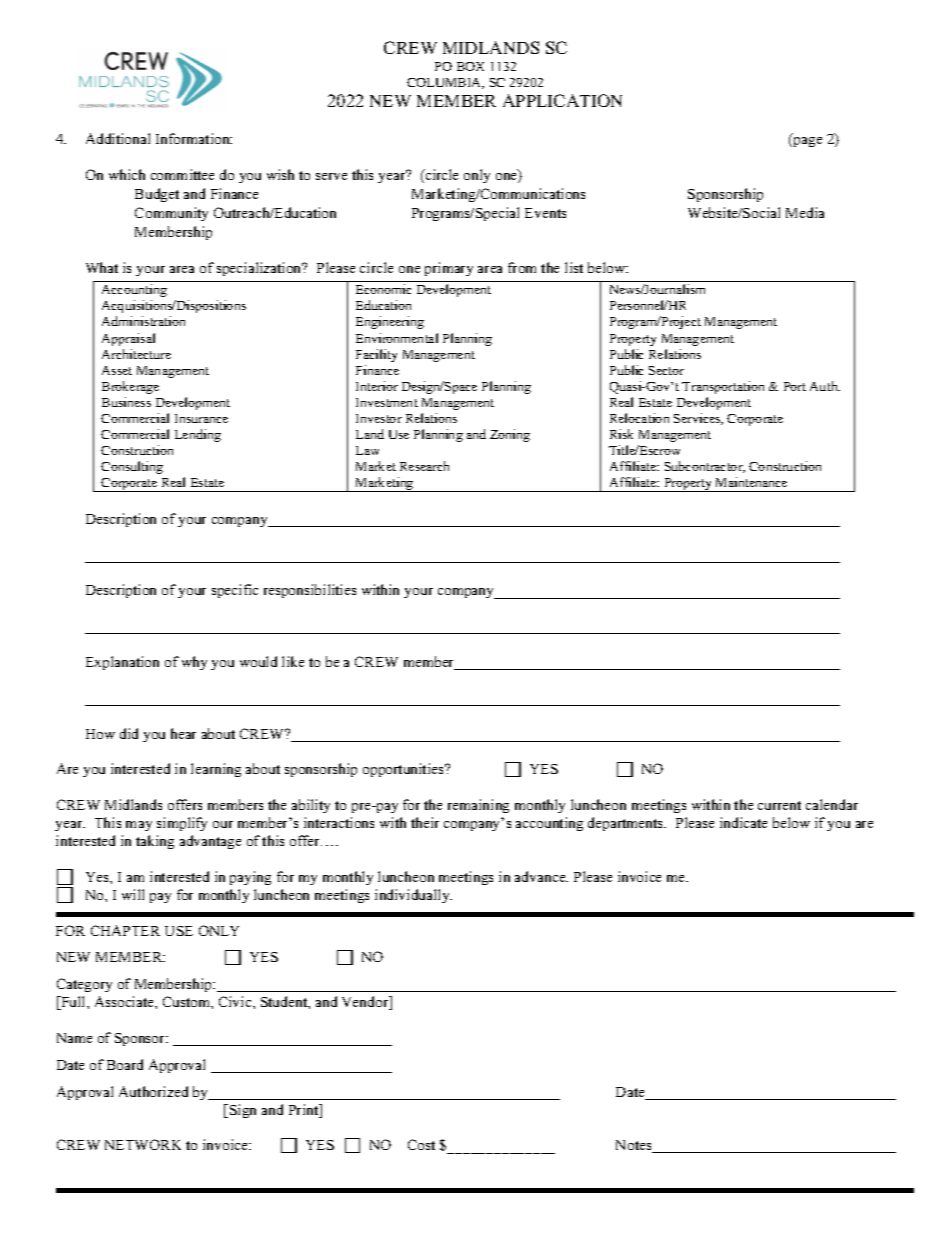 Image resolution: width=952 pixels, height=1233 pixels. What do you see at coordinates (143, 1144) in the screenshot?
I see `NETWORK` at bounding box center [143, 1144].
